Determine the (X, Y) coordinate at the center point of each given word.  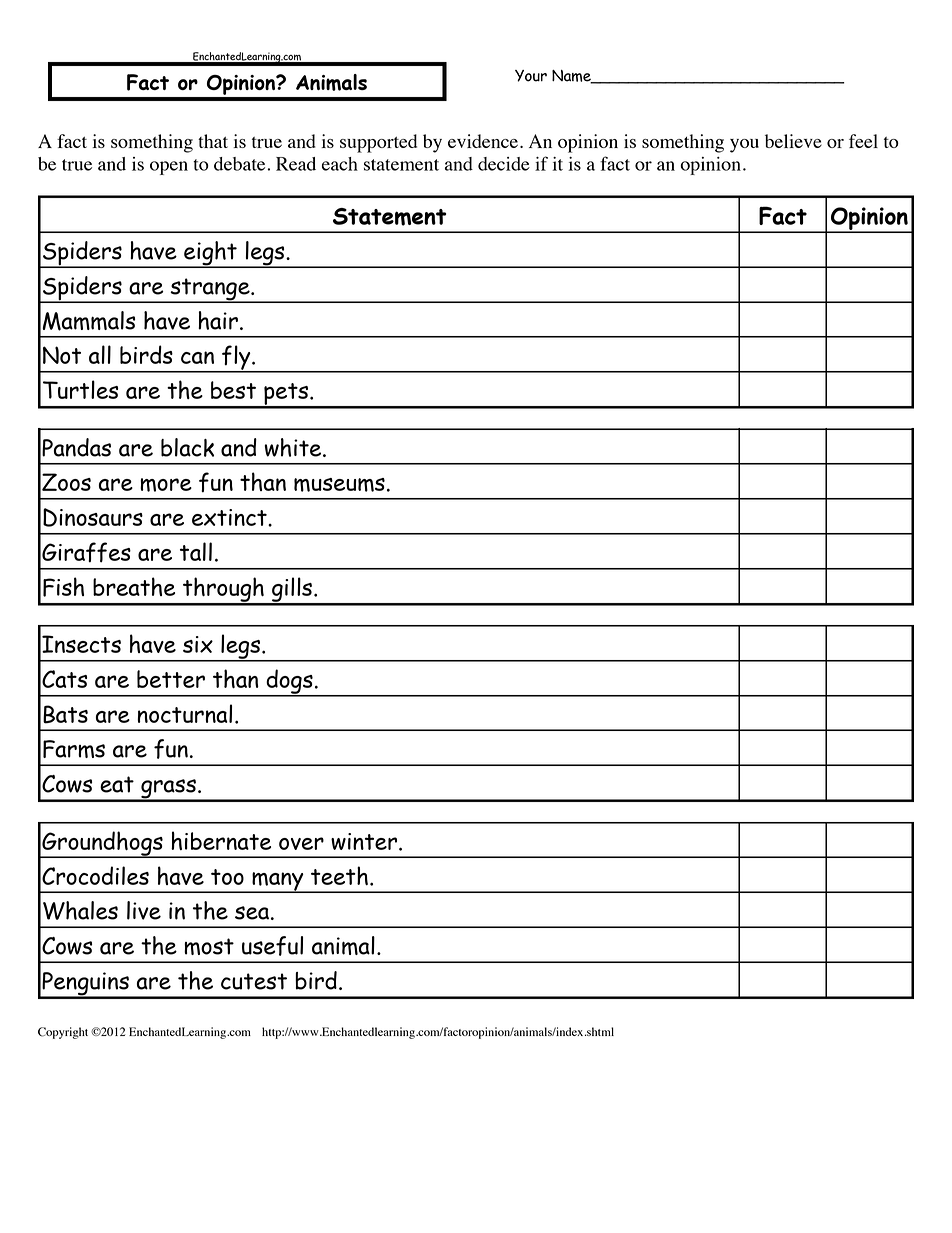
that (213, 141)
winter (365, 841)
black (187, 447)
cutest (254, 981)
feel (863, 141)
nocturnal (184, 713)
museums (339, 485)
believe (793, 141)
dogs (289, 682)
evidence (483, 141)
